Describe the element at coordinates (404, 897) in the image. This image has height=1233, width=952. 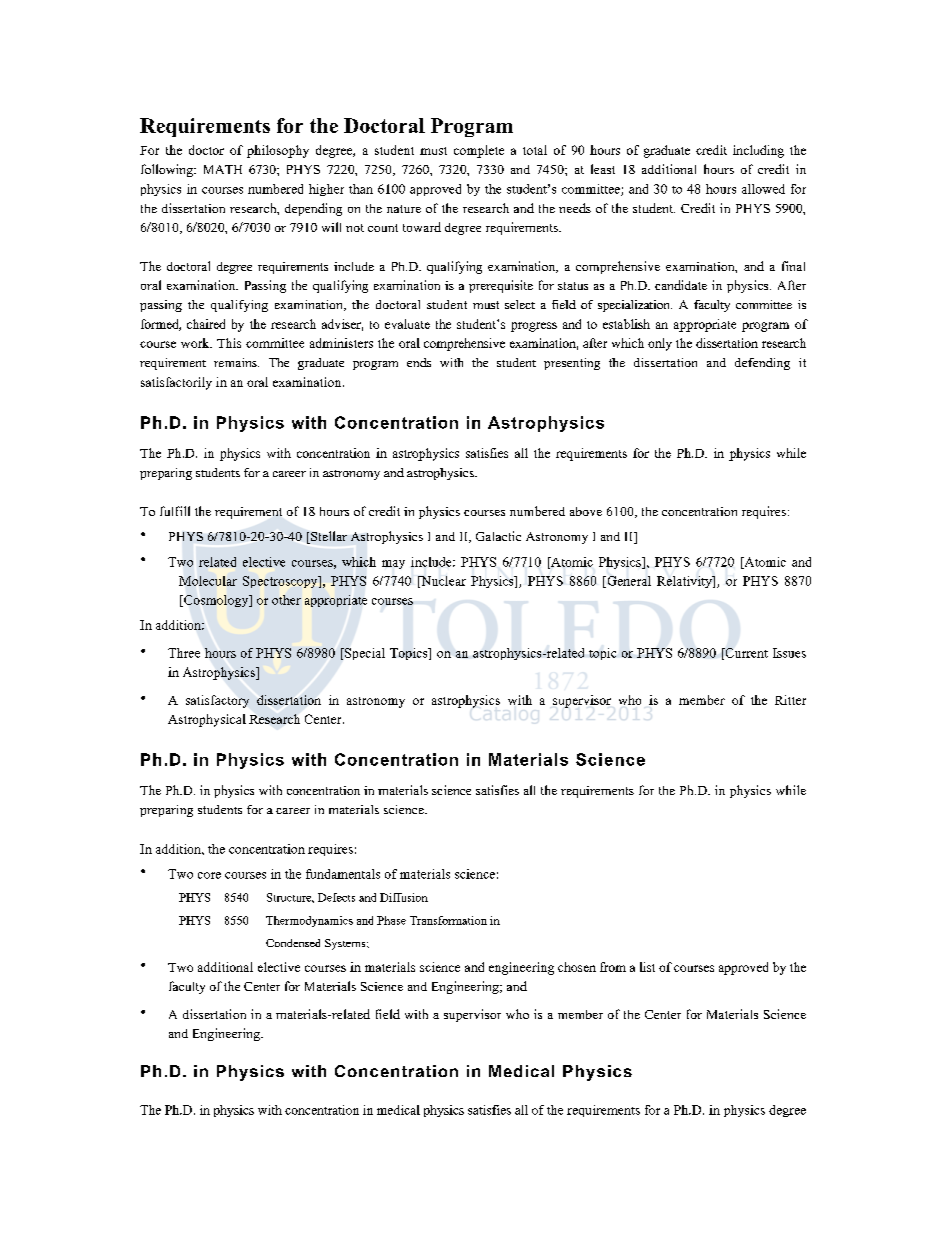
I see `Diffusion` at that location.
